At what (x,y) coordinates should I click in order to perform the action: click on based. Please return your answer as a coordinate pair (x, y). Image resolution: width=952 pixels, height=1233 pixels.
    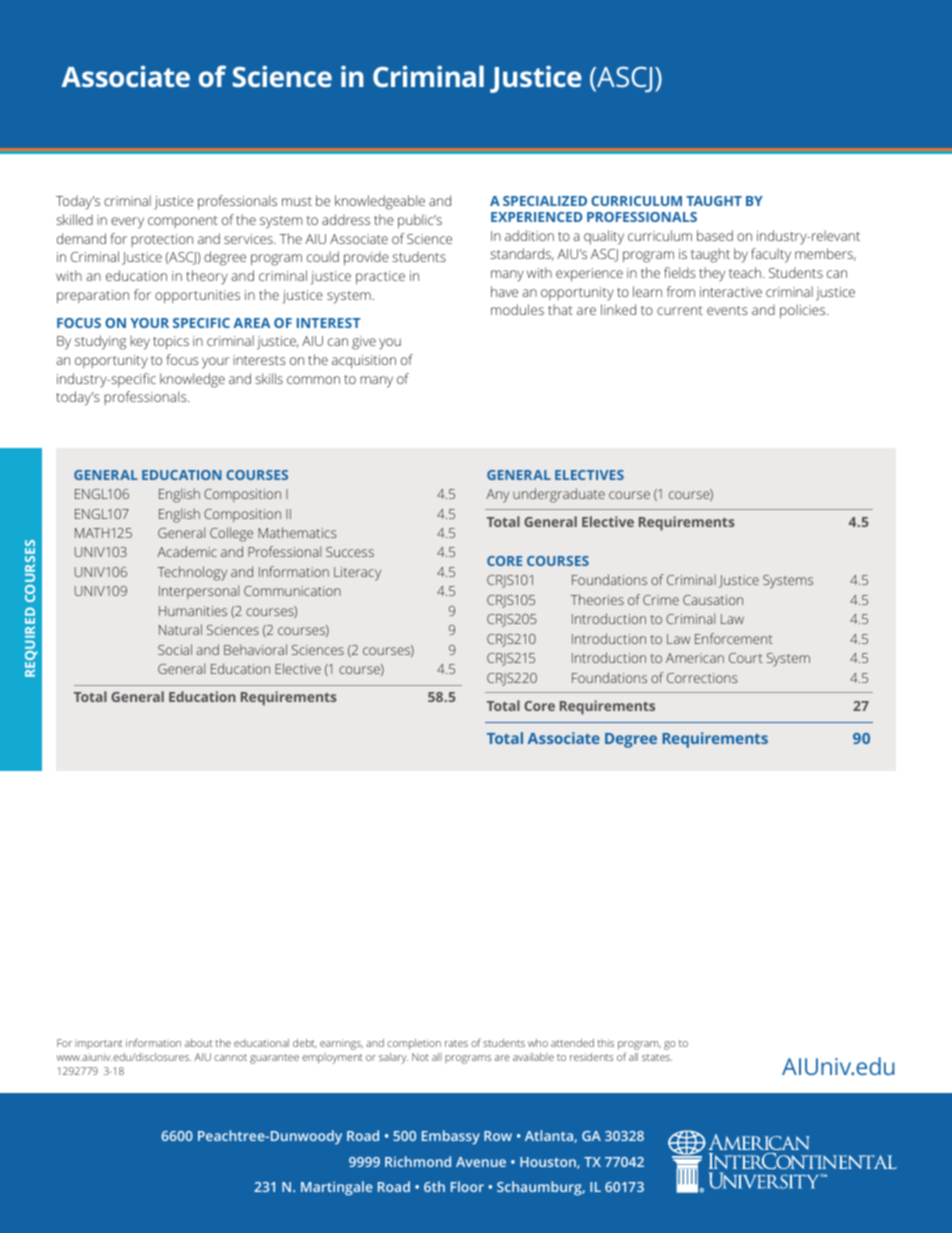
    Looking at the image, I should click on (715, 235).
